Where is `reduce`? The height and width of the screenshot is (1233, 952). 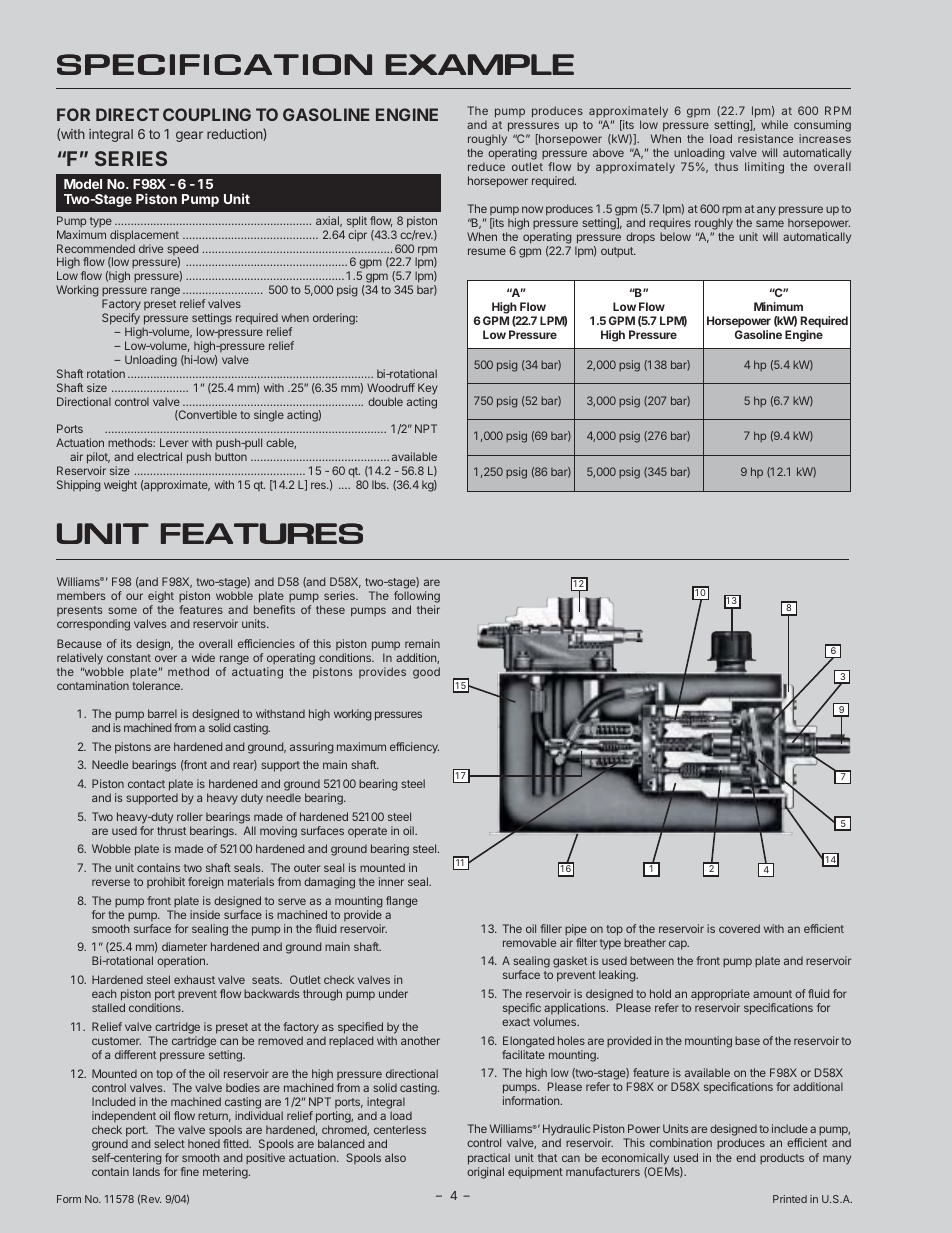 reduce is located at coordinates (486, 167).
